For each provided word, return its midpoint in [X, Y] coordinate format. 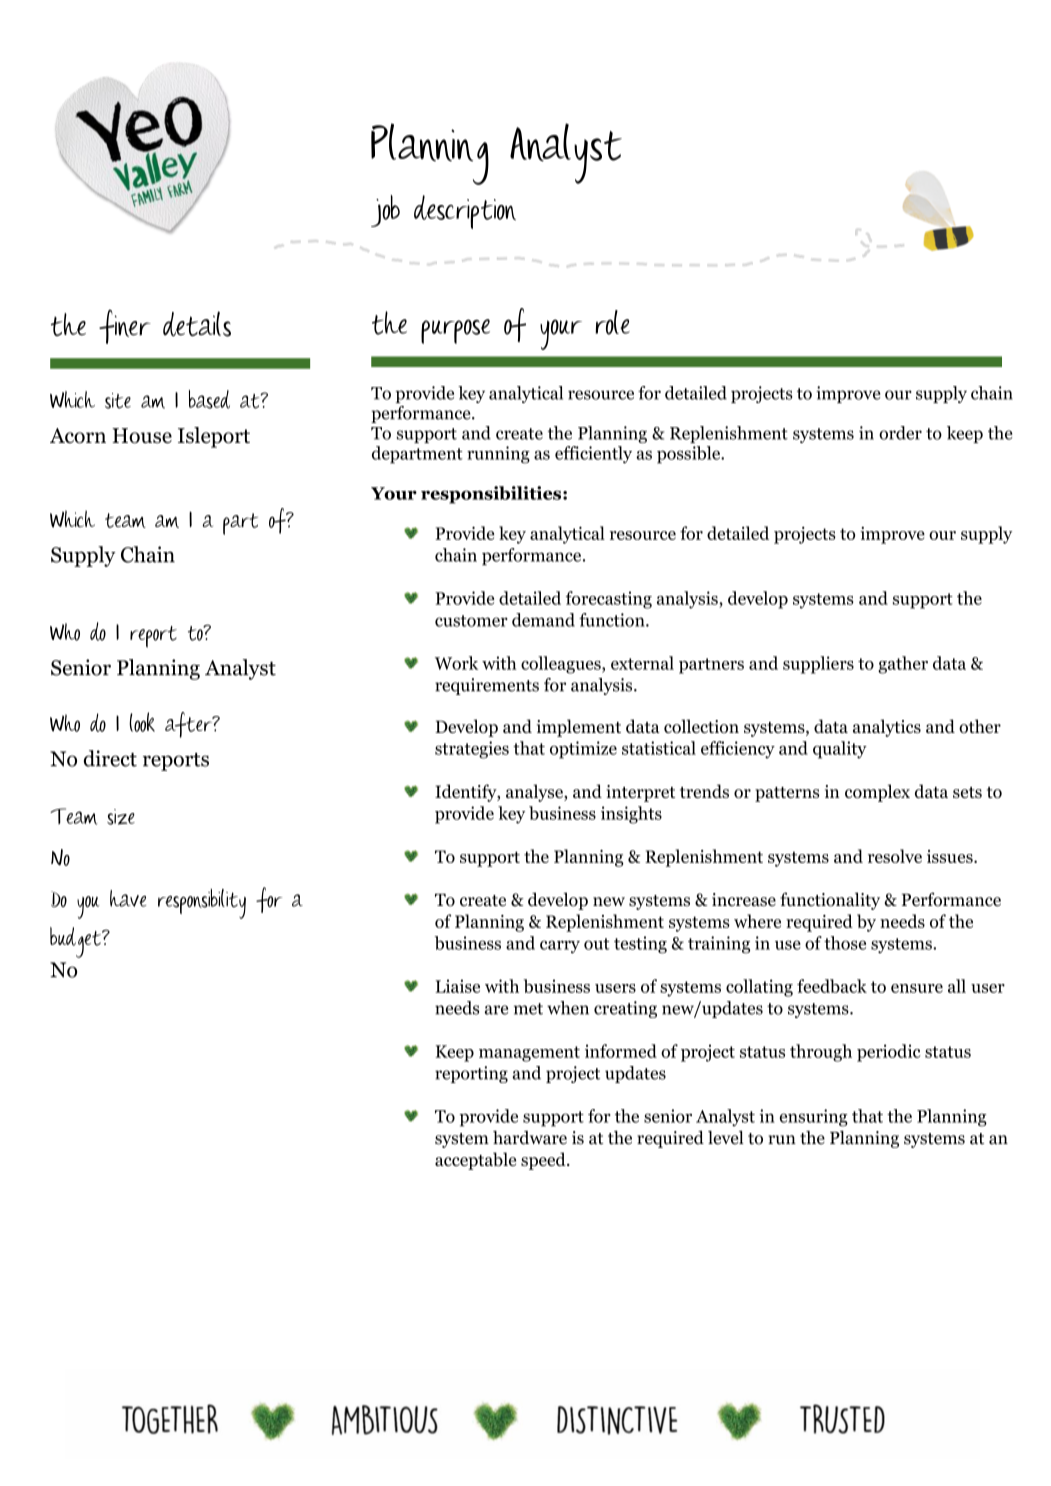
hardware [530, 1138]
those [845, 943]
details [197, 324]
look [142, 722]
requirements [487, 686]
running [498, 455]
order [900, 433]
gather [903, 665]
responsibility [202, 904]
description [465, 212]
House [142, 436]
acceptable [475, 1161]
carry [560, 947]
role [613, 322]
